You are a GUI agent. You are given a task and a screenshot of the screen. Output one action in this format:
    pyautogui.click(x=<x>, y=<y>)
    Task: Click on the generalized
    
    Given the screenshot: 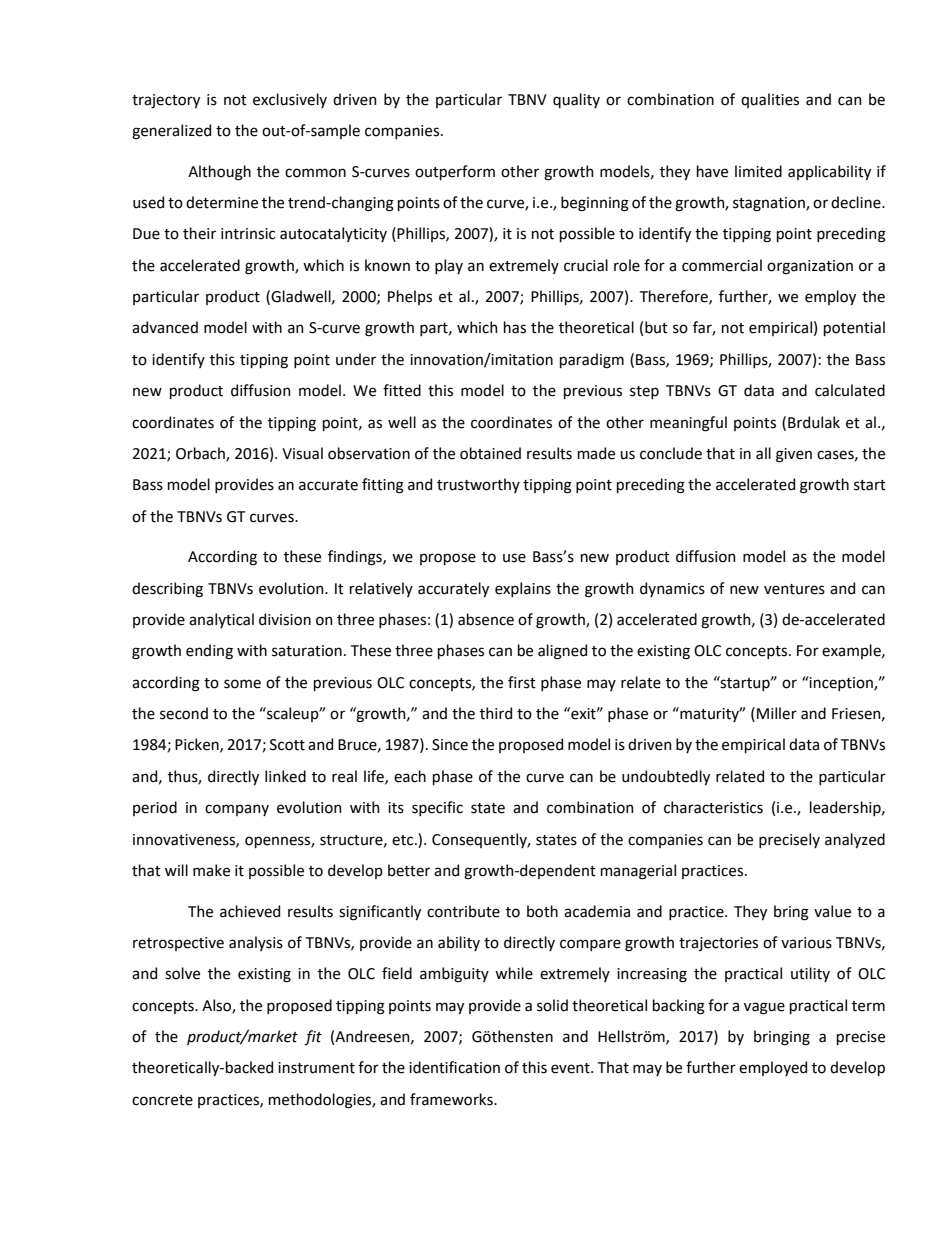 What is the action you would take?
    pyautogui.click(x=171, y=132)
